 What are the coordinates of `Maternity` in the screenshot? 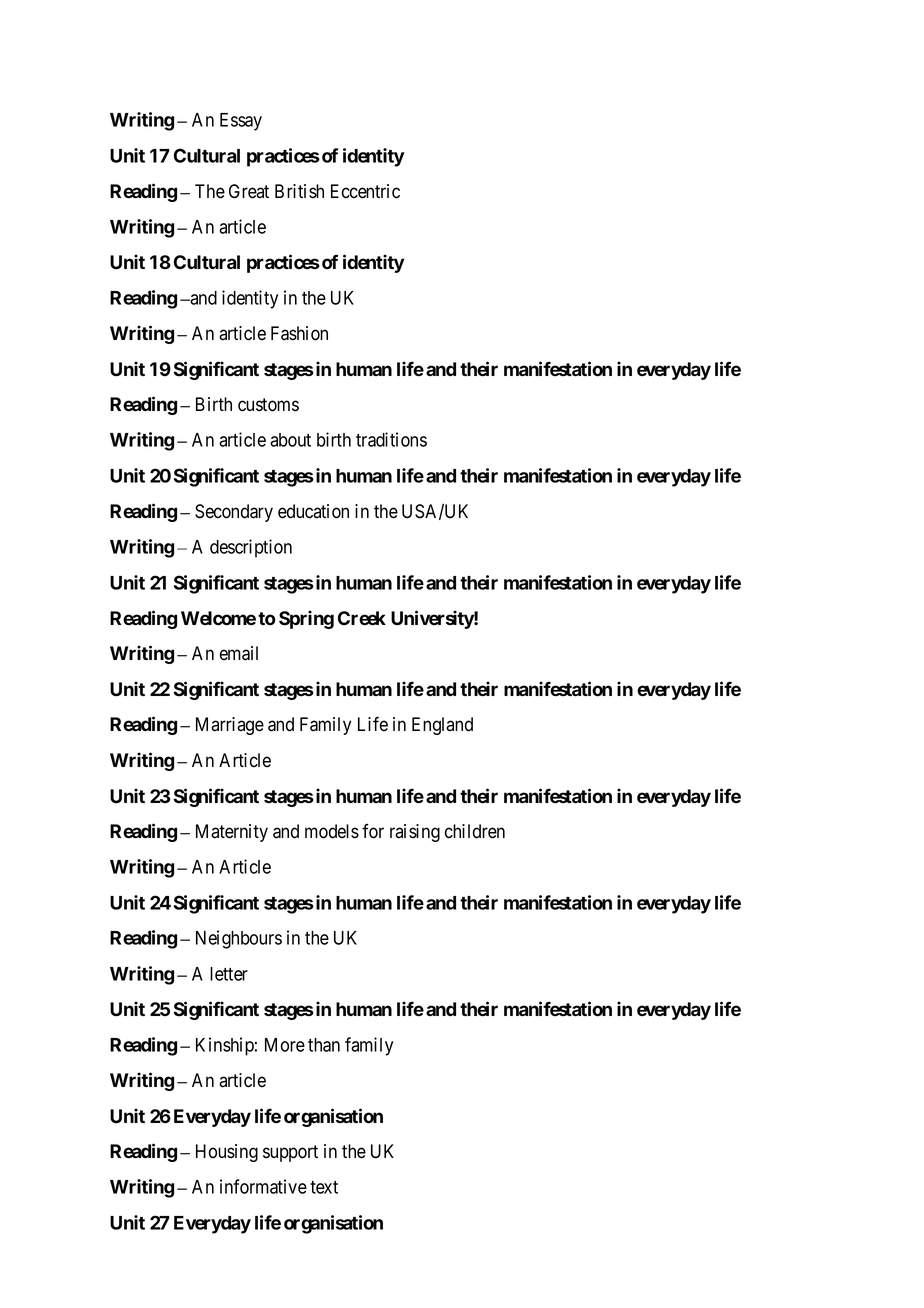 It's located at (232, 833).
